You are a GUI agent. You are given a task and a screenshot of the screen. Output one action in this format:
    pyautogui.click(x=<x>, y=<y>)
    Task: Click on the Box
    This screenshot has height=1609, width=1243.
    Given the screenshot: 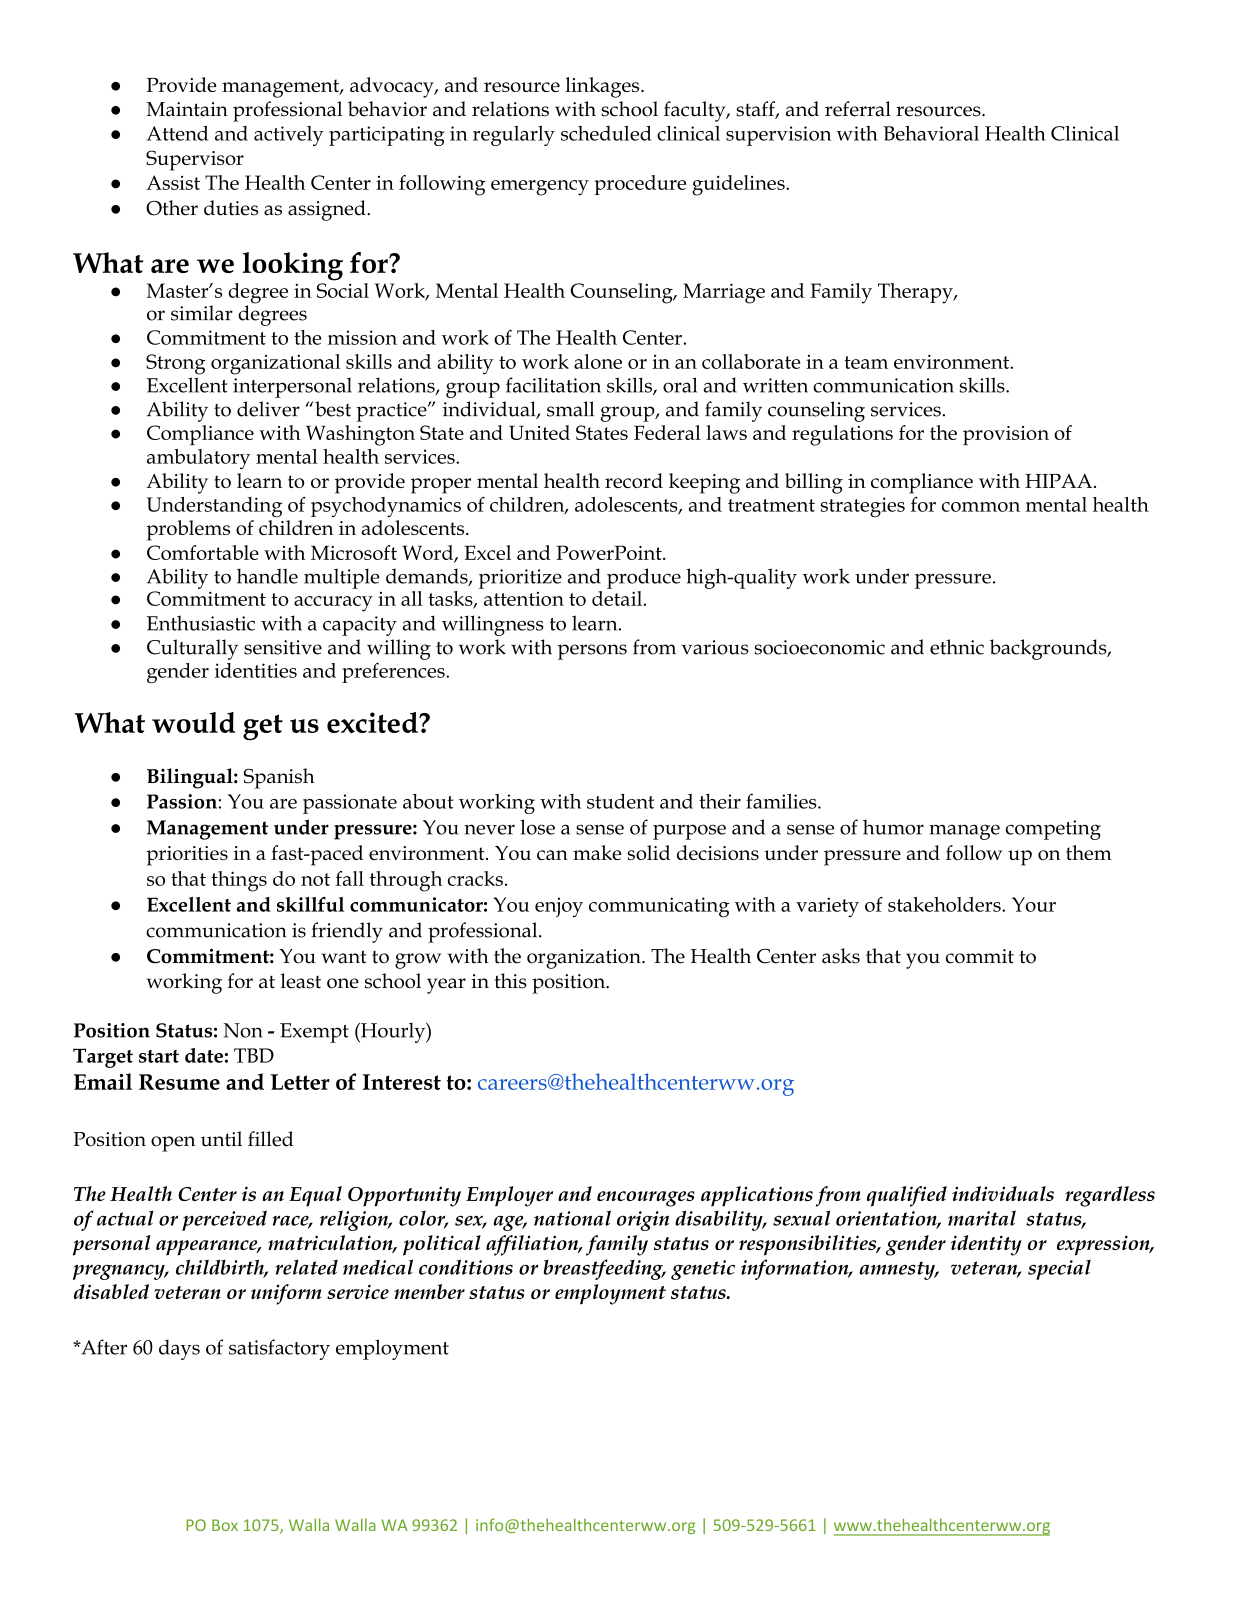 What is the action you would take?
    pyautogui.click(x=225, y=1525)
